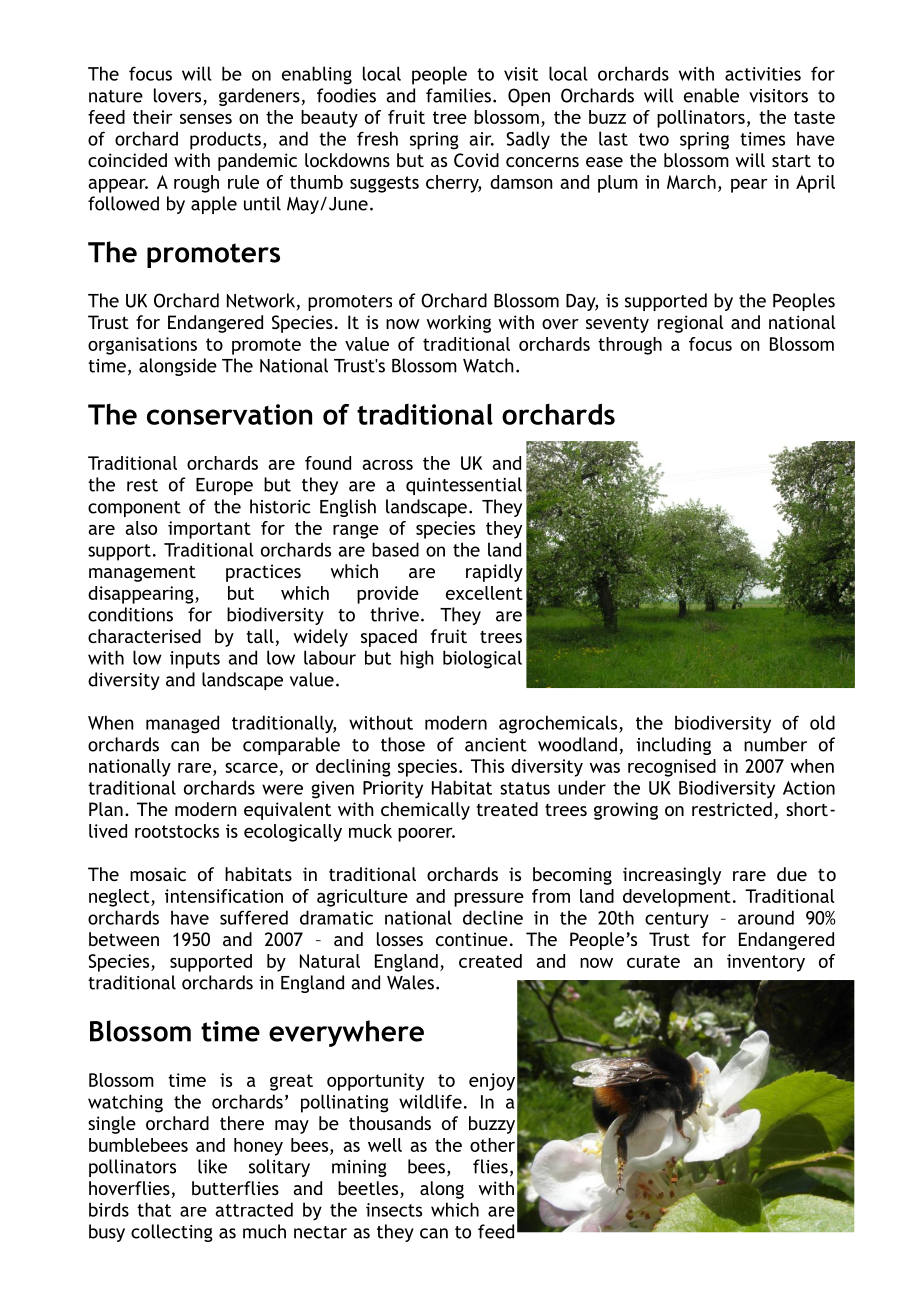 This page has width=924, height=1308. What do you see at coordinates (206, 119) in the page?
I see `senses` at bounding box center [206, 119].
